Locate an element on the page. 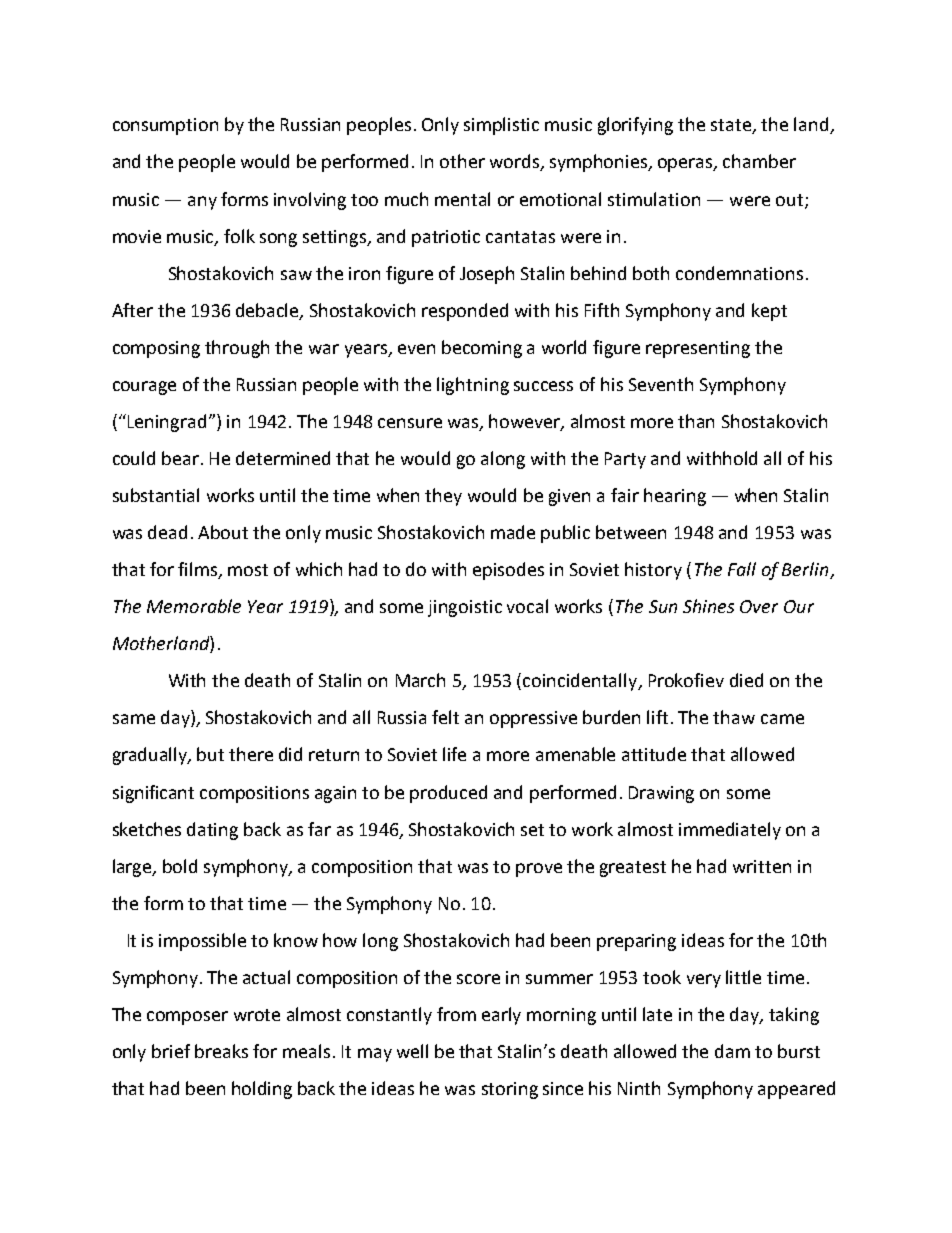  dating is located at coordinates (212, 831).
